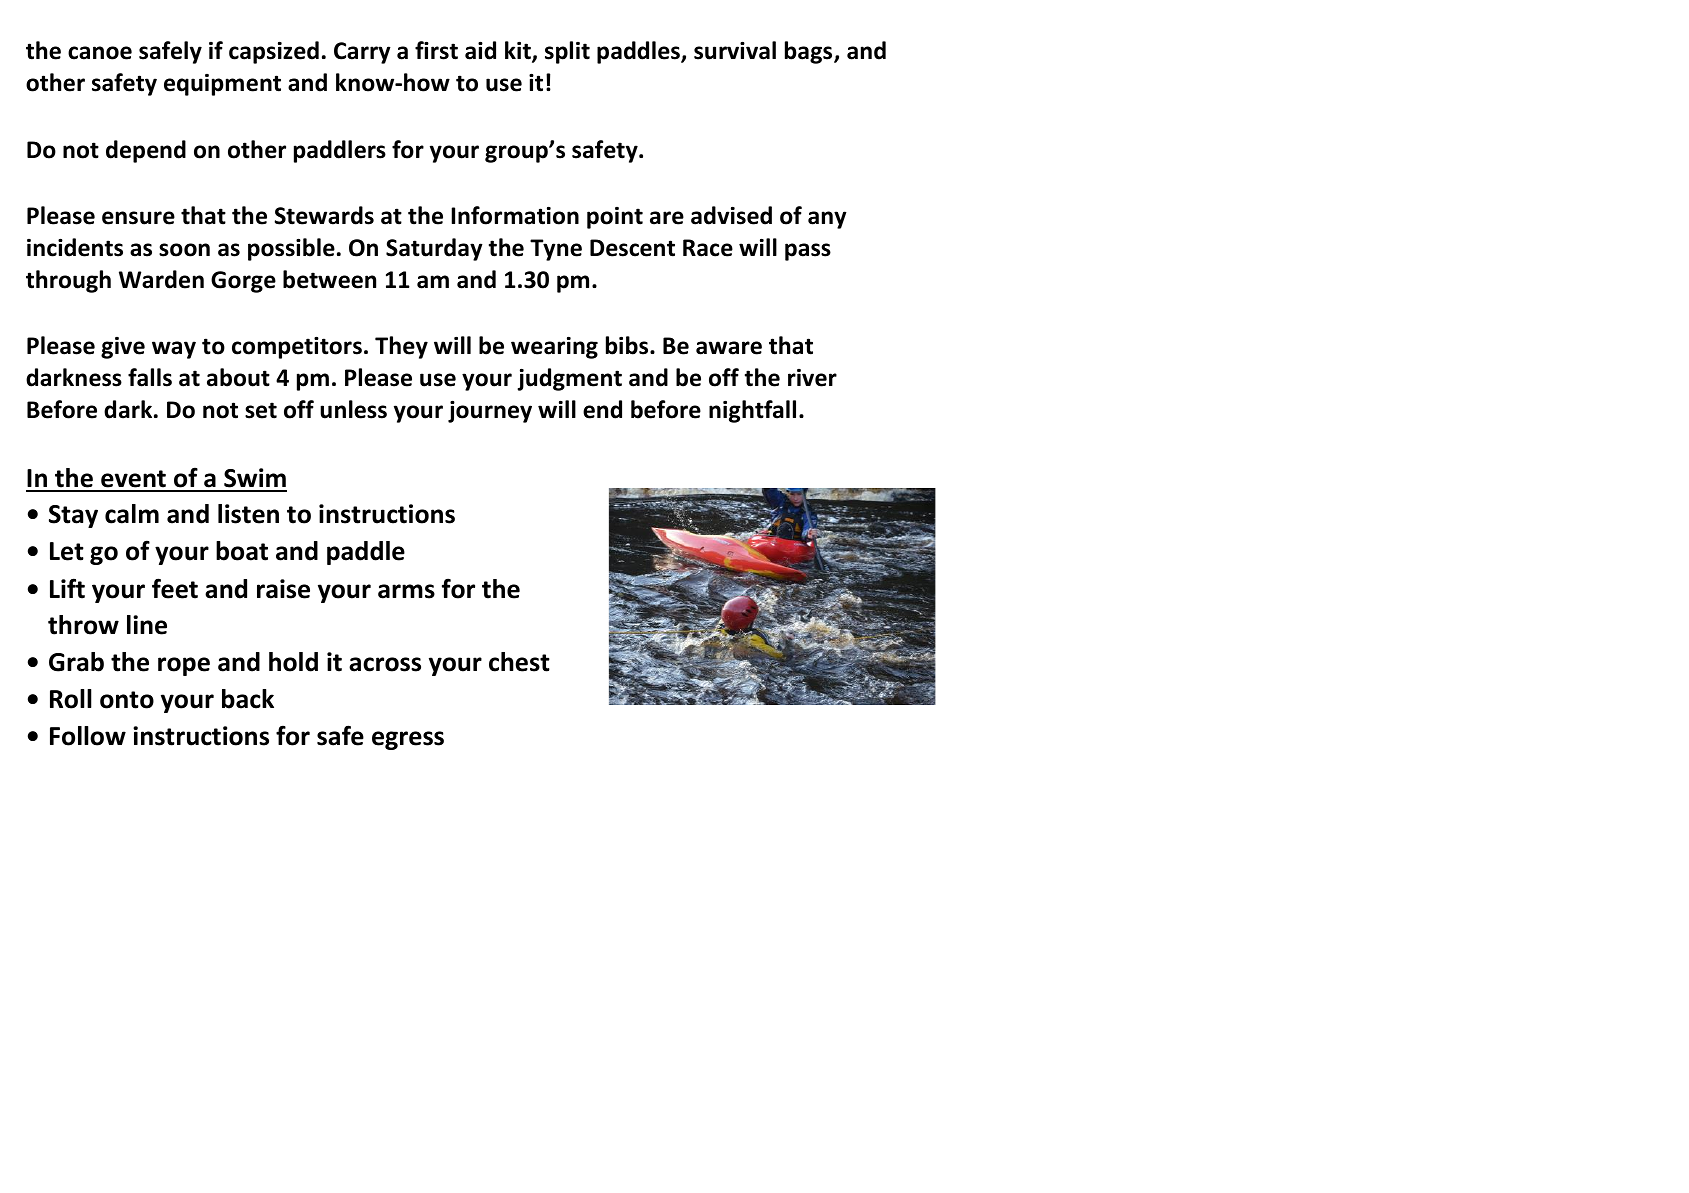  I want to click on Saturday, so click(434, 249).
